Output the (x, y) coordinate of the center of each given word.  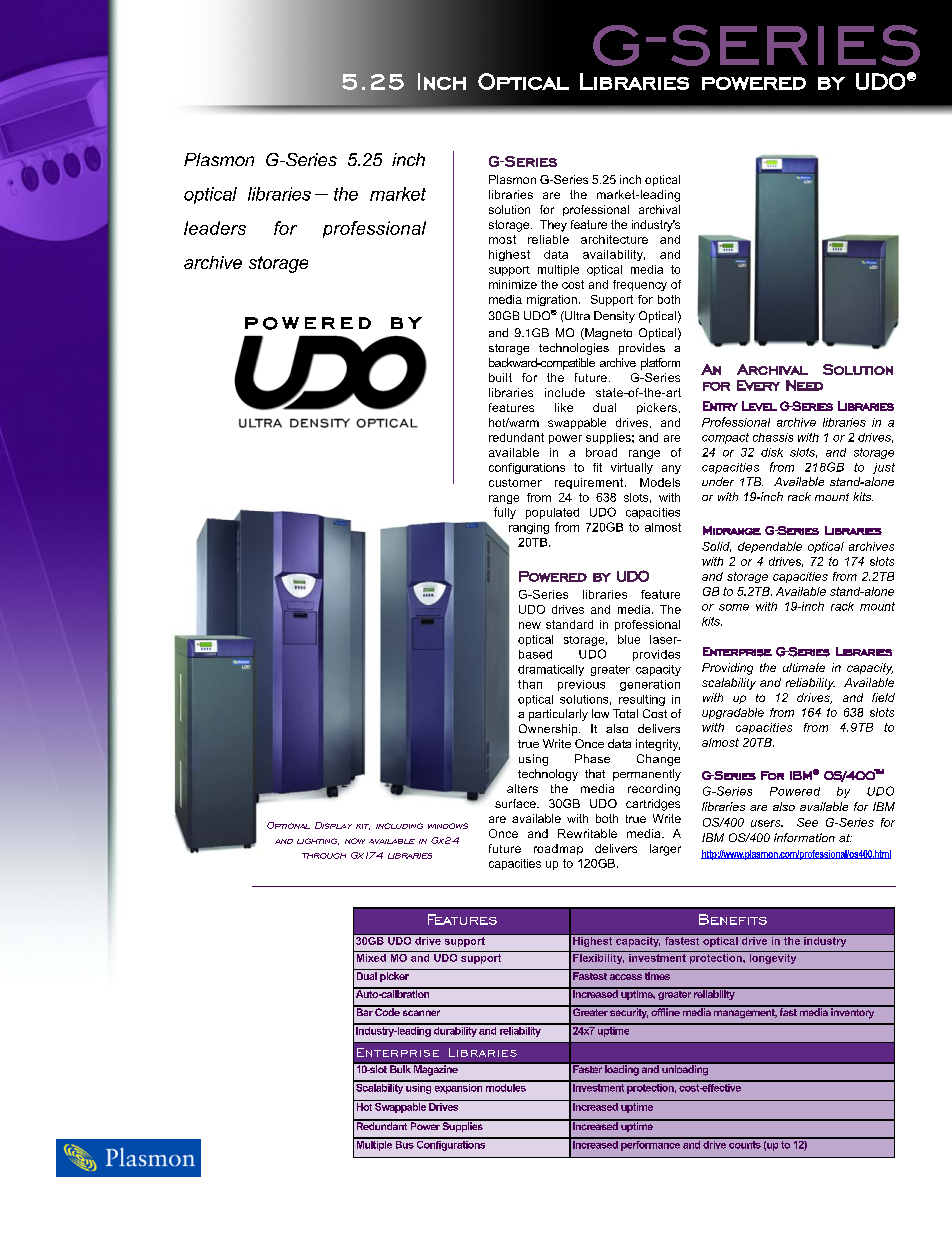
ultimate (804, 667)
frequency (640, 285)
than (530, 684)
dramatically (551, 670)
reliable (548, 239)
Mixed (371, 956)
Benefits (733, 919)
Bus (404, 1143)
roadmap (558, 849)
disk (772, 452)
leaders (215, 228)
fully (505, 513)
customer (515, 483)
